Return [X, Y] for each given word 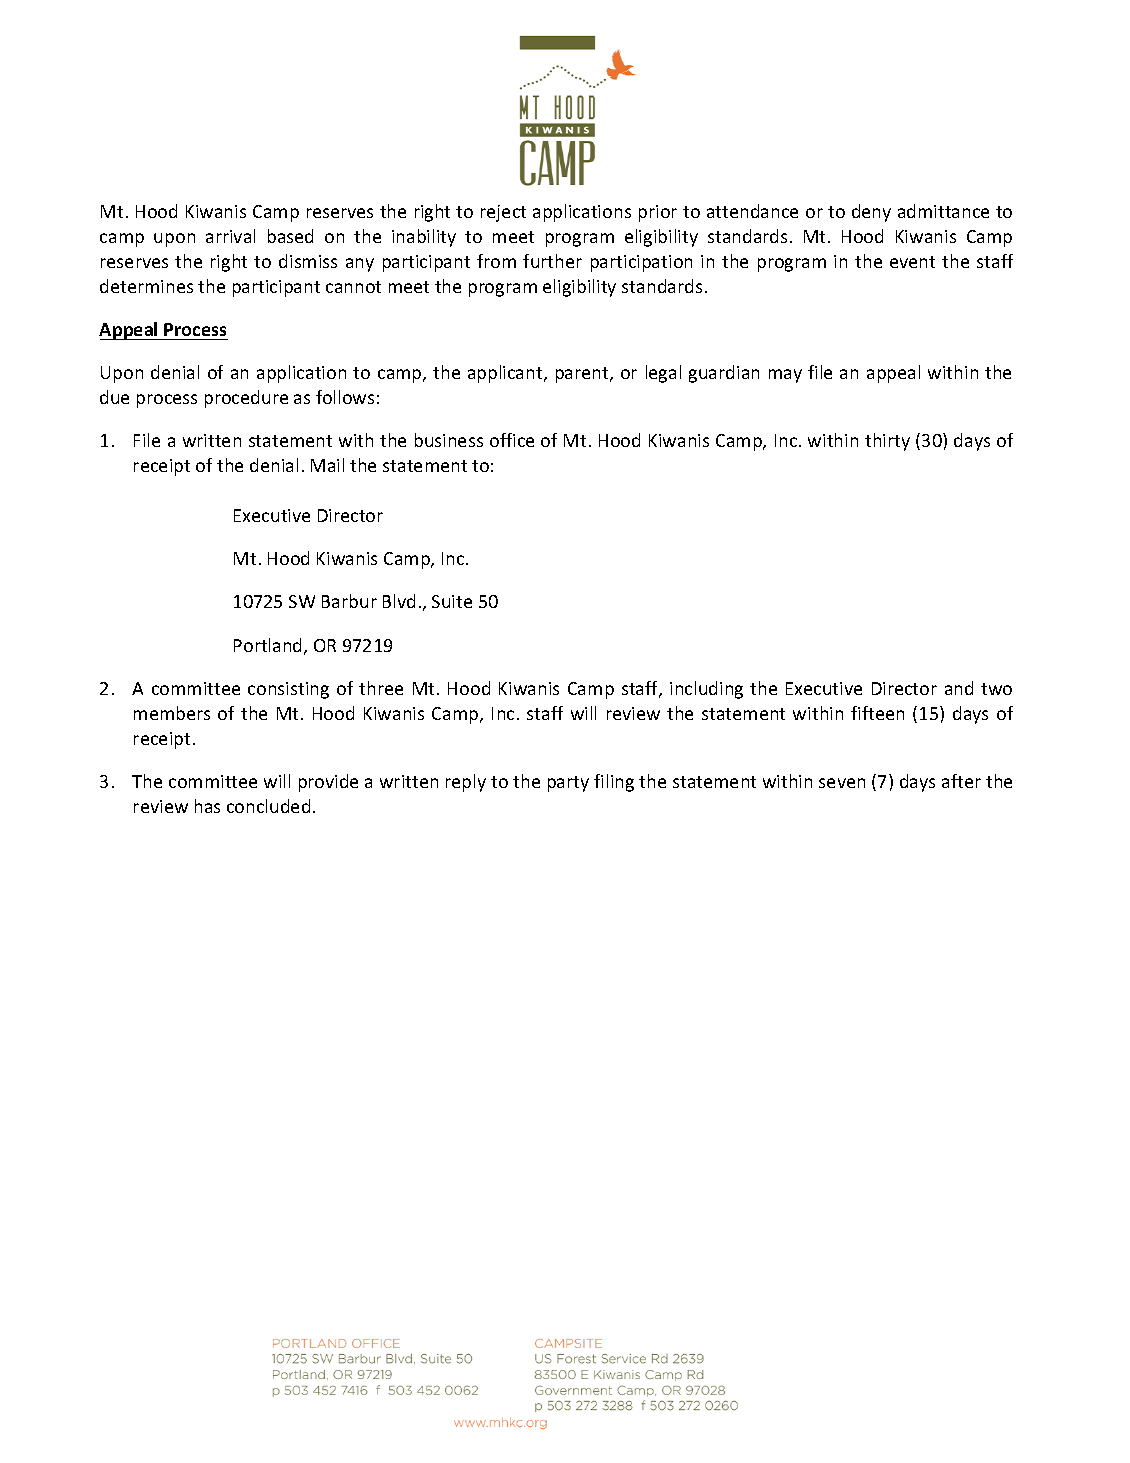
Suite [452, 601]
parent [583, 375]
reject [503, 213]
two [996, 689]
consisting [288, 690]
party [568, 784]
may [785, 376]
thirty [887, 442]
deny [871, 213]
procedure [246, 399]
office [512, 440]
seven [842, 783]
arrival [230, 236]
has [207, 806]
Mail [327, 465]
